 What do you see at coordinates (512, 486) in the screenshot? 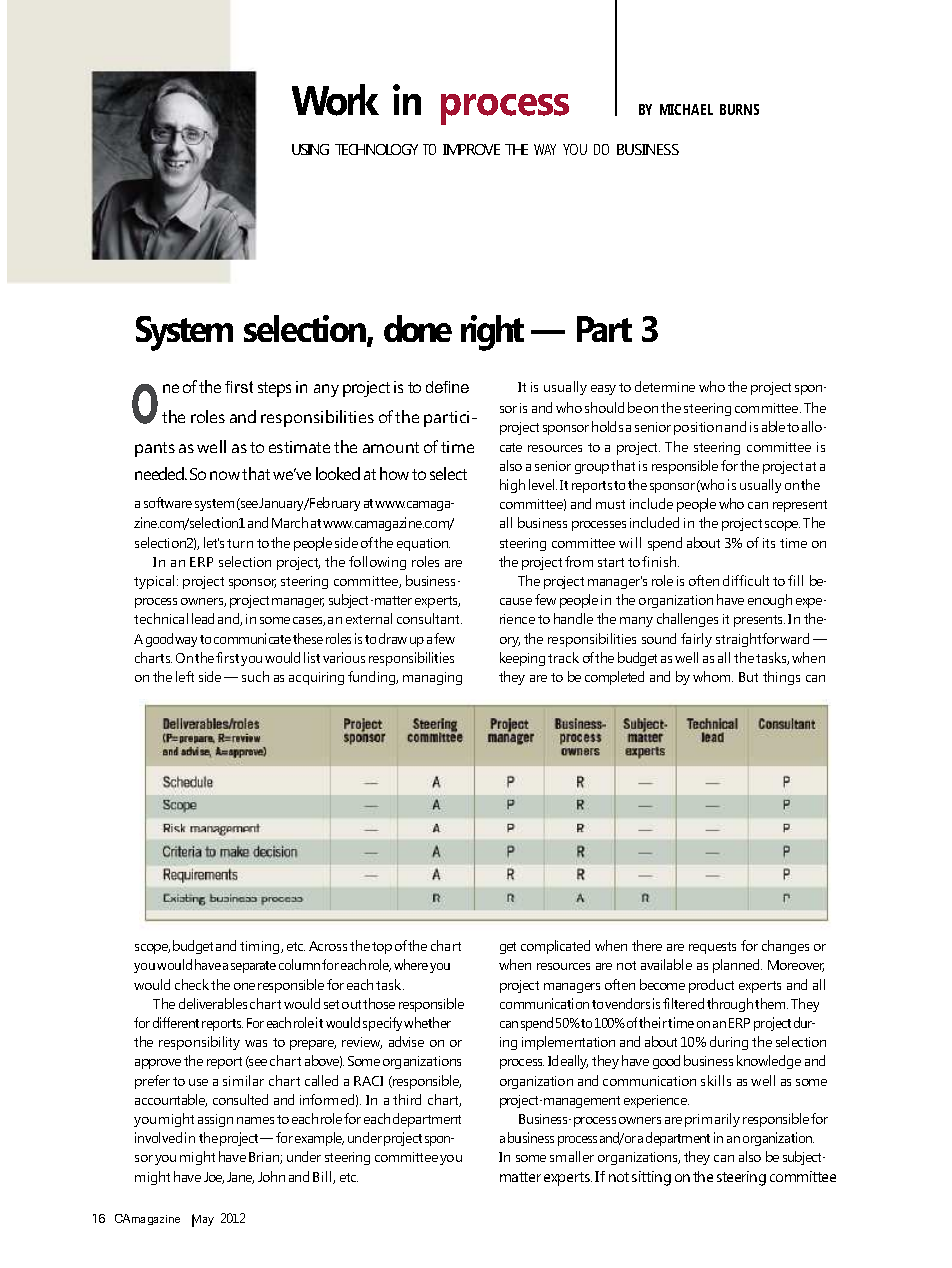
I see `high` at bounding box center [512, 486].
